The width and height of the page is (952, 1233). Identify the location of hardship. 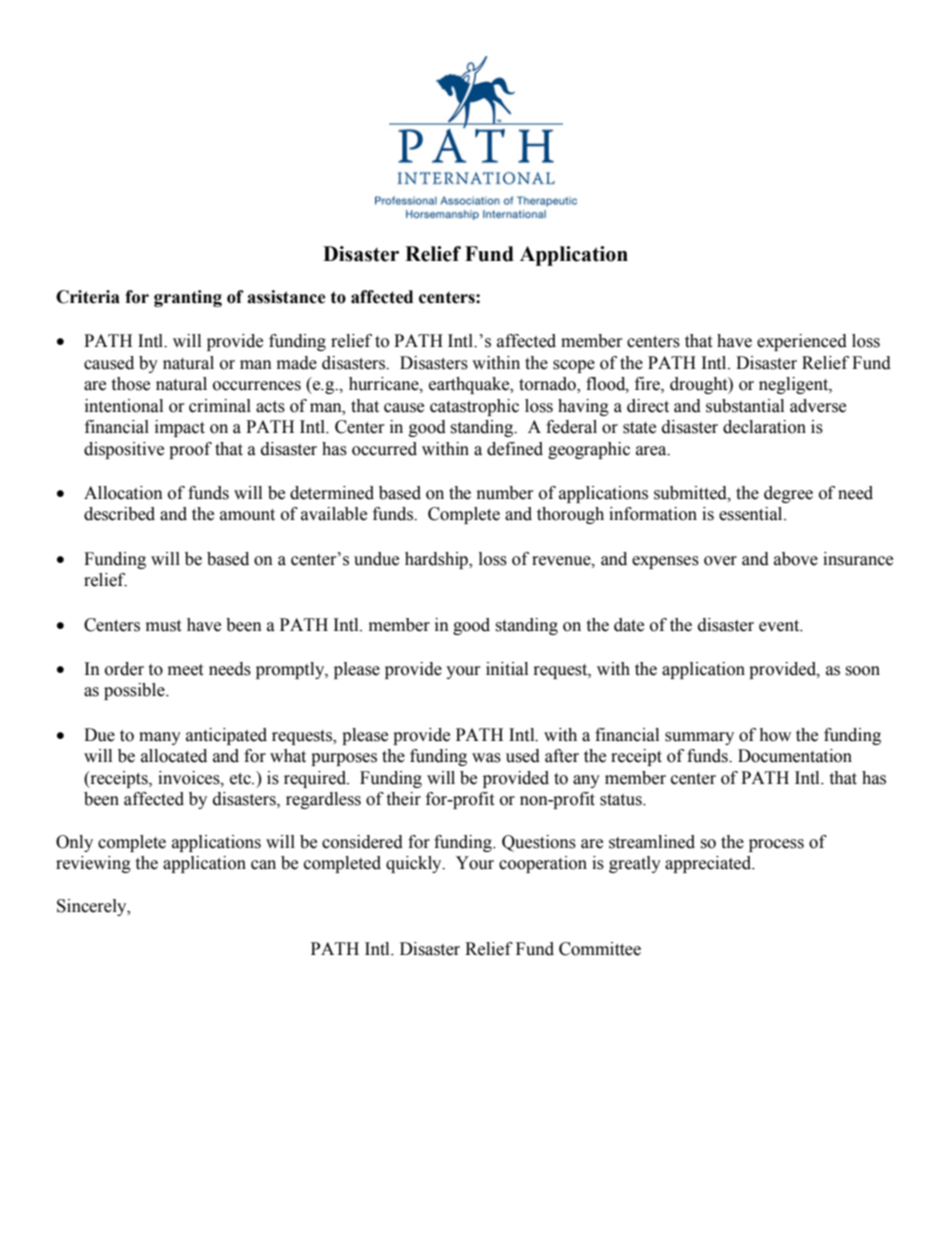
(437, 560).
